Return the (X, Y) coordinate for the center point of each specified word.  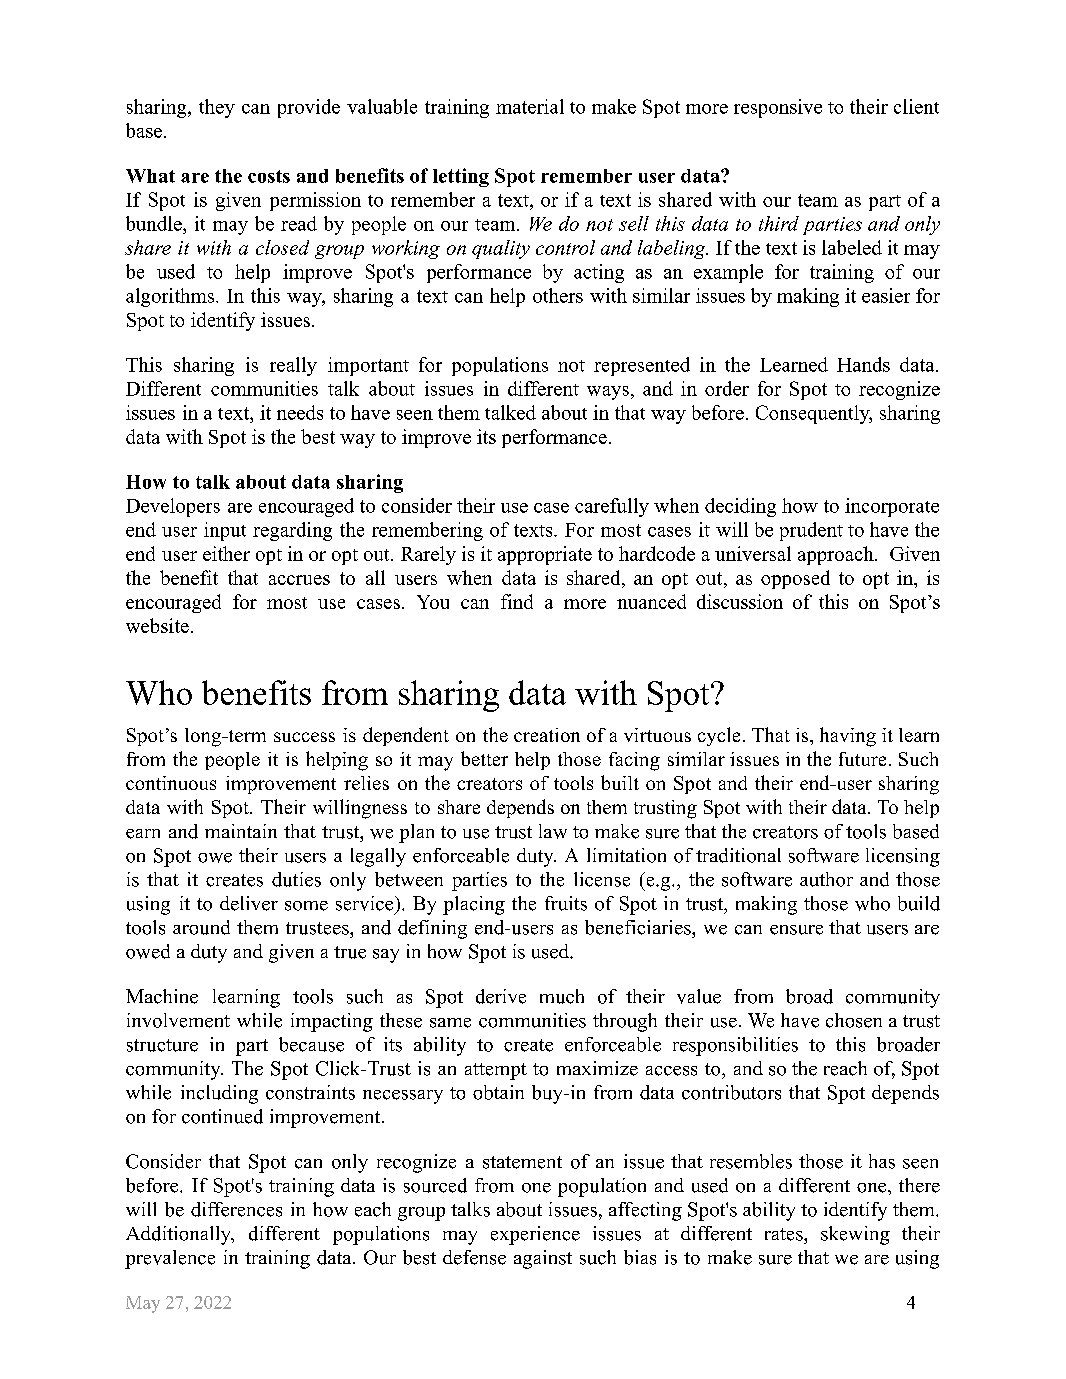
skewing (855, 1235)
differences (236, 1209)
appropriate (545, 555)
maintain (241, 831)
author (826, 879)
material (530, 106)
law (553, 831)
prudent (811, 531)
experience (535, 1235)
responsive (778, 108)
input (225, 531)
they (217, 108)
